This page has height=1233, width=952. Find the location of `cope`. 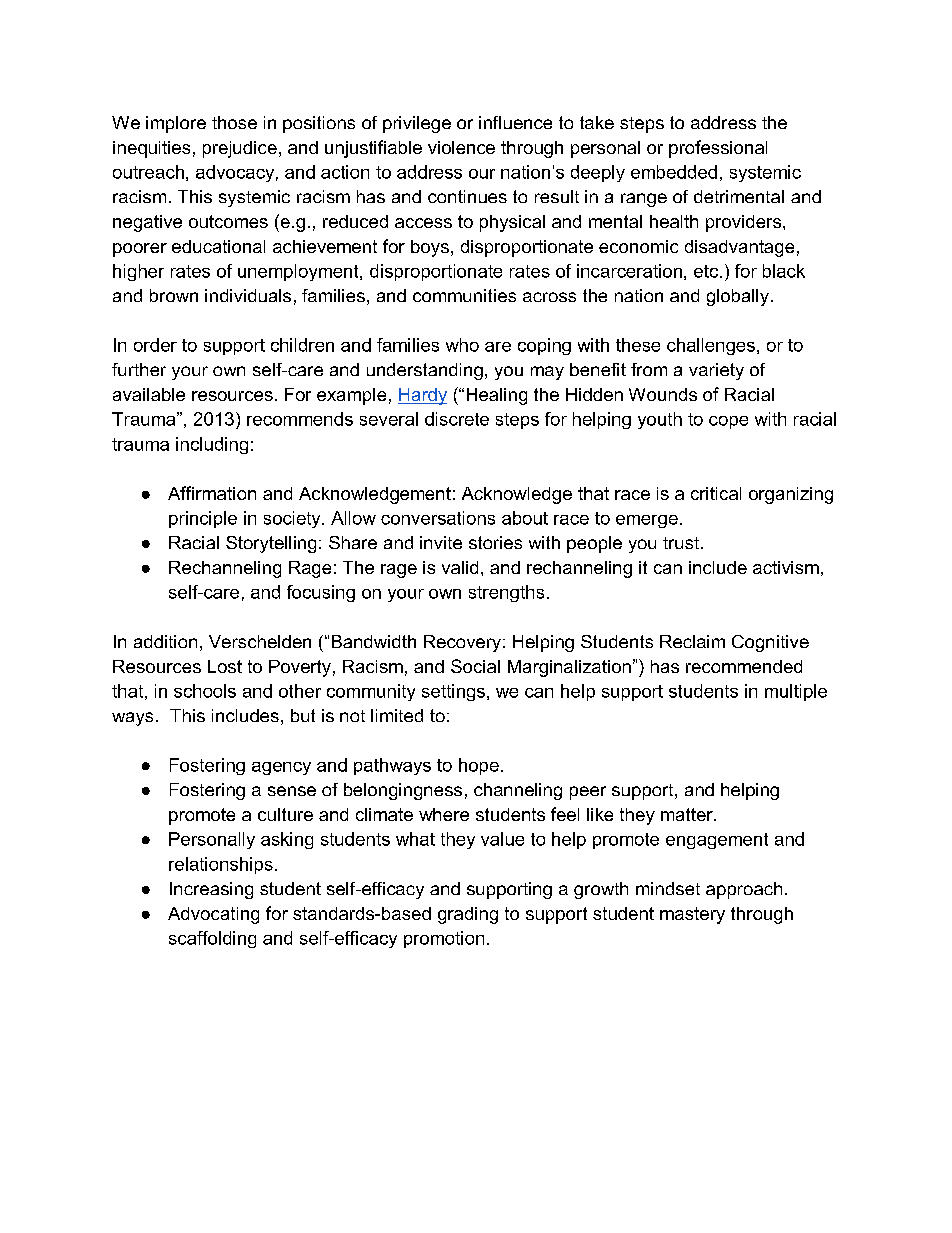

cope is located at coordinates (728, 422).
